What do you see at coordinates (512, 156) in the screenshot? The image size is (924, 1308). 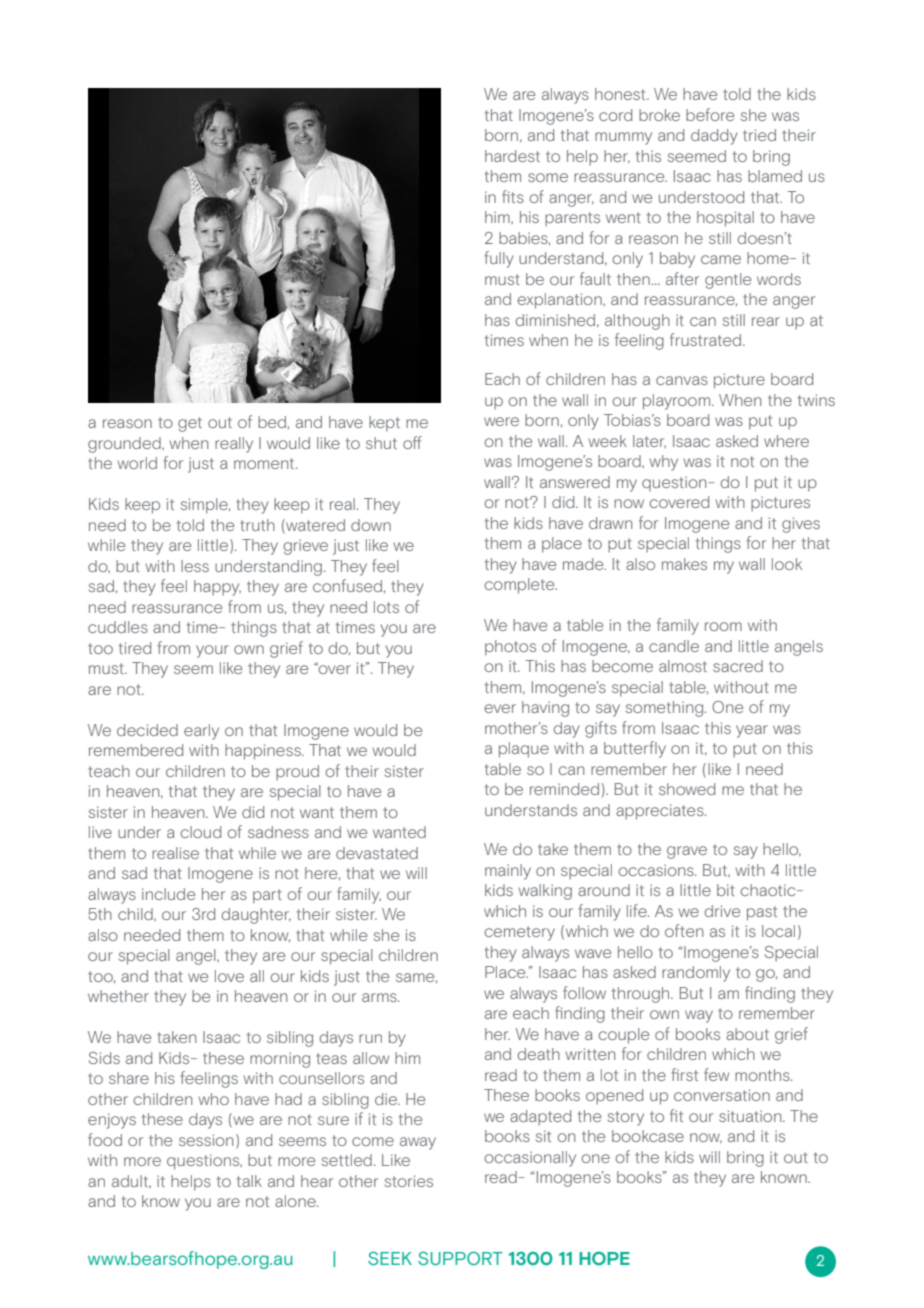 I see `hardest` at bounding box center [512, 156].
